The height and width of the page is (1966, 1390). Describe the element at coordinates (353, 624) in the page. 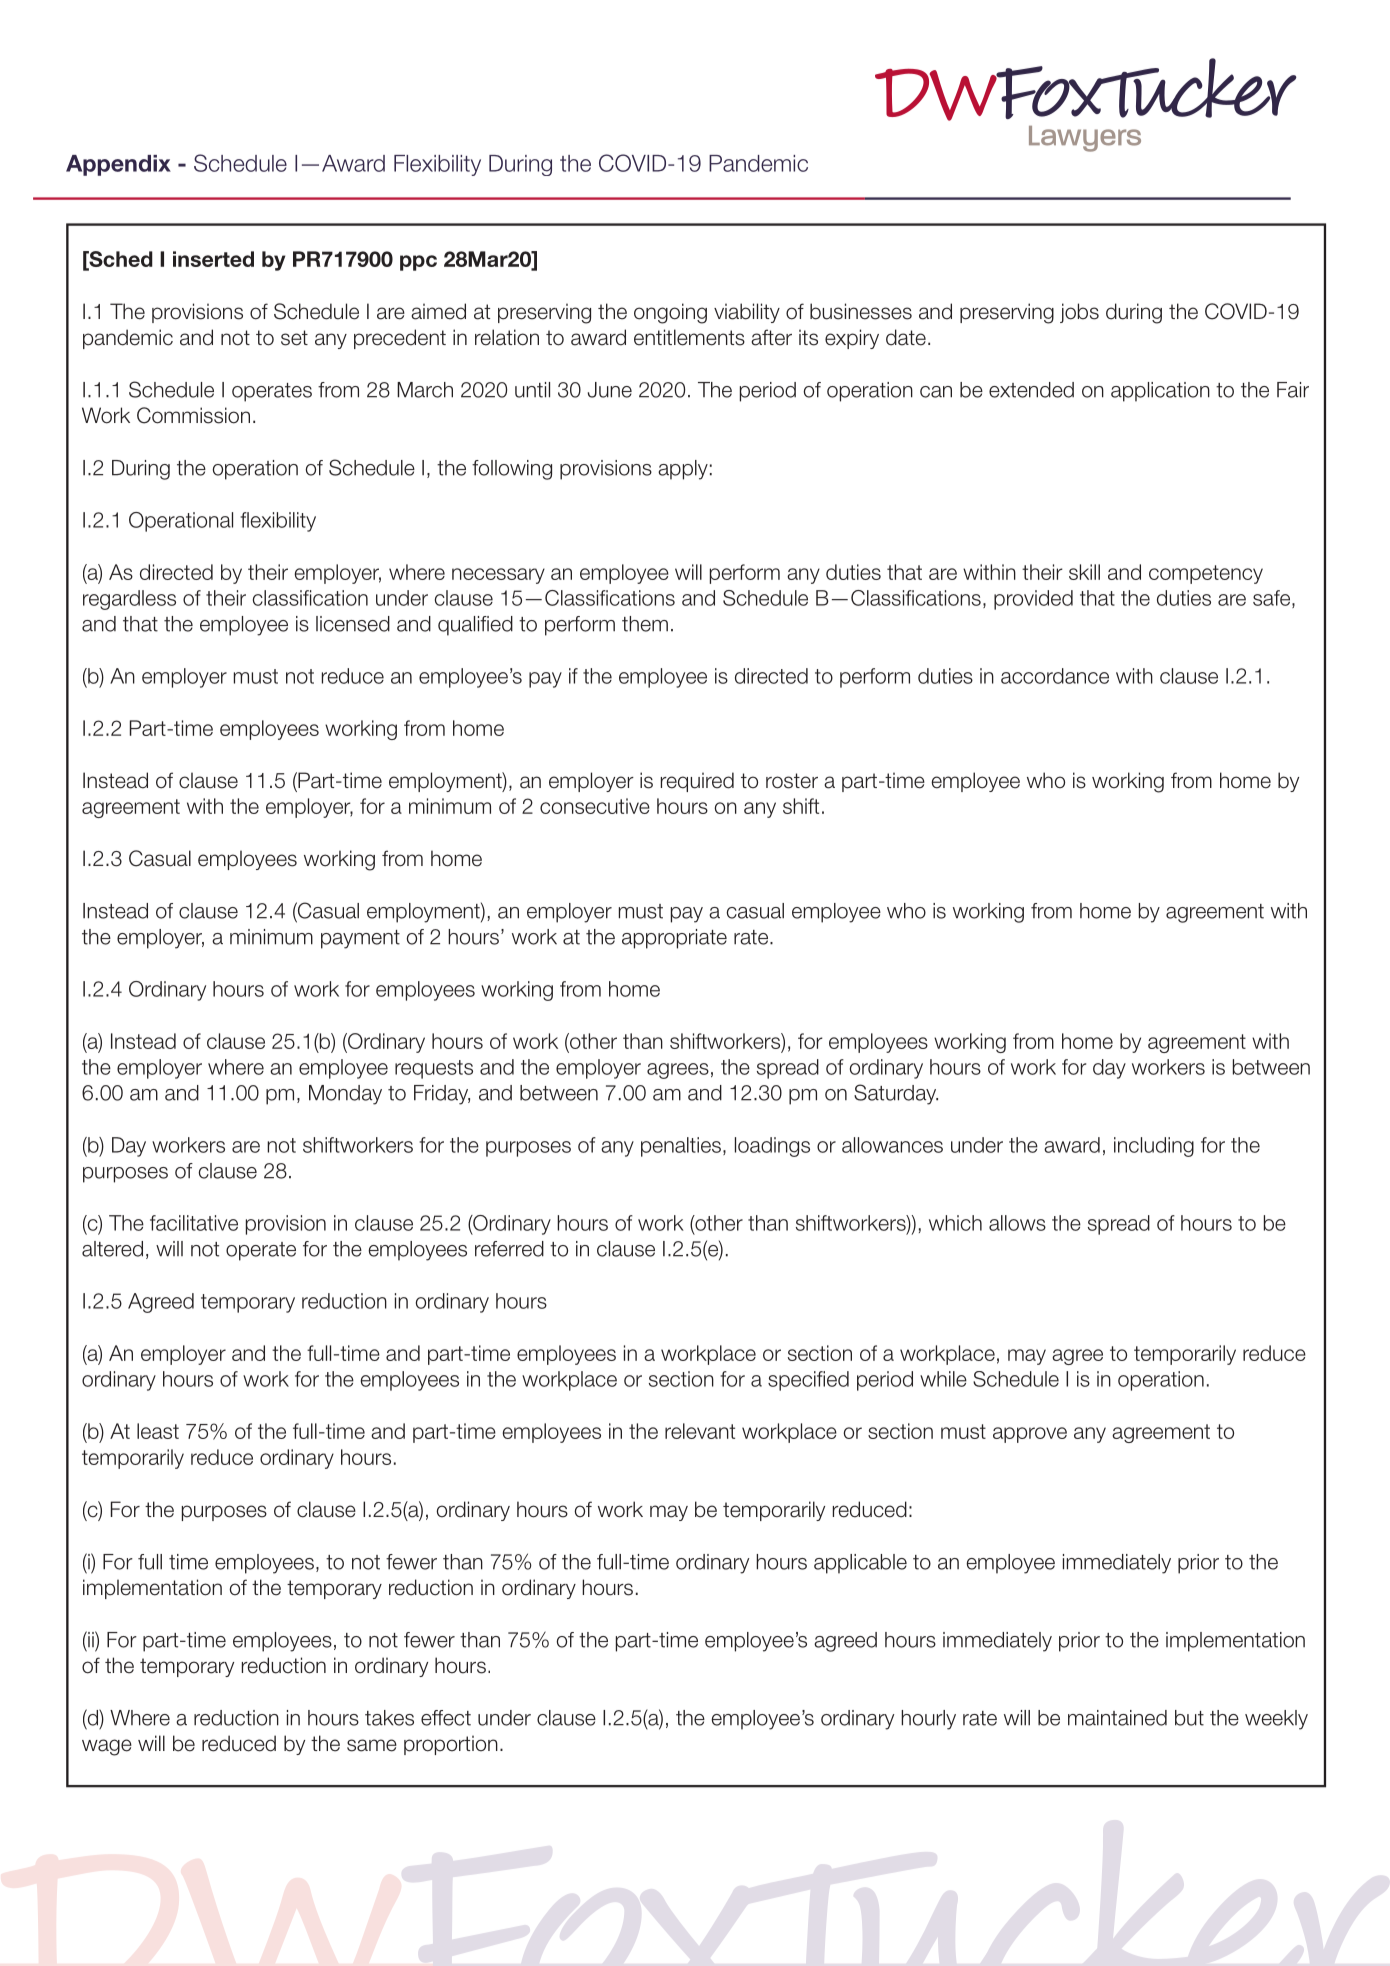

I see `licensed` at that location.
